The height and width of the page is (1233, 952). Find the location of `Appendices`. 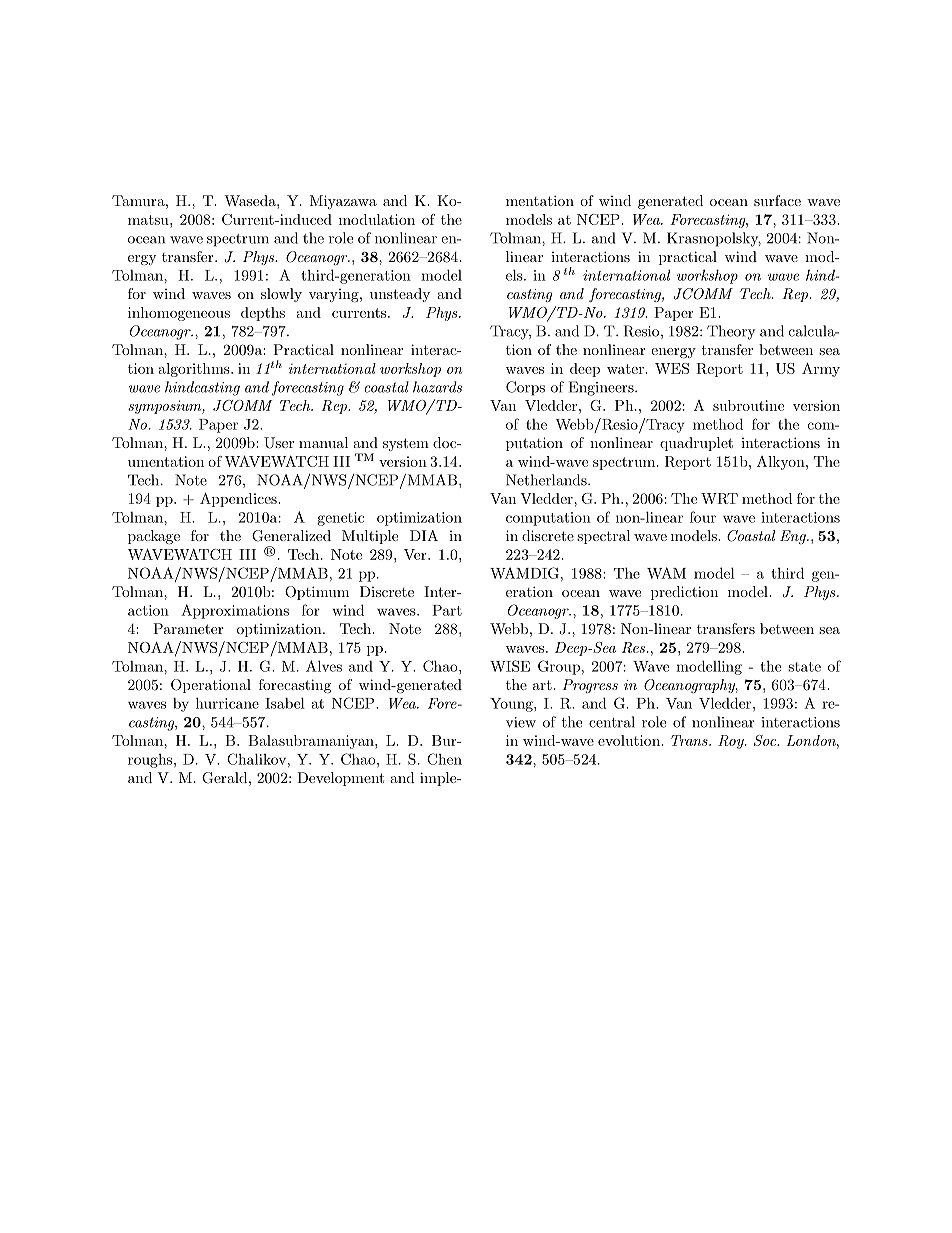

Appendices is located at coordinates (239, 500).
